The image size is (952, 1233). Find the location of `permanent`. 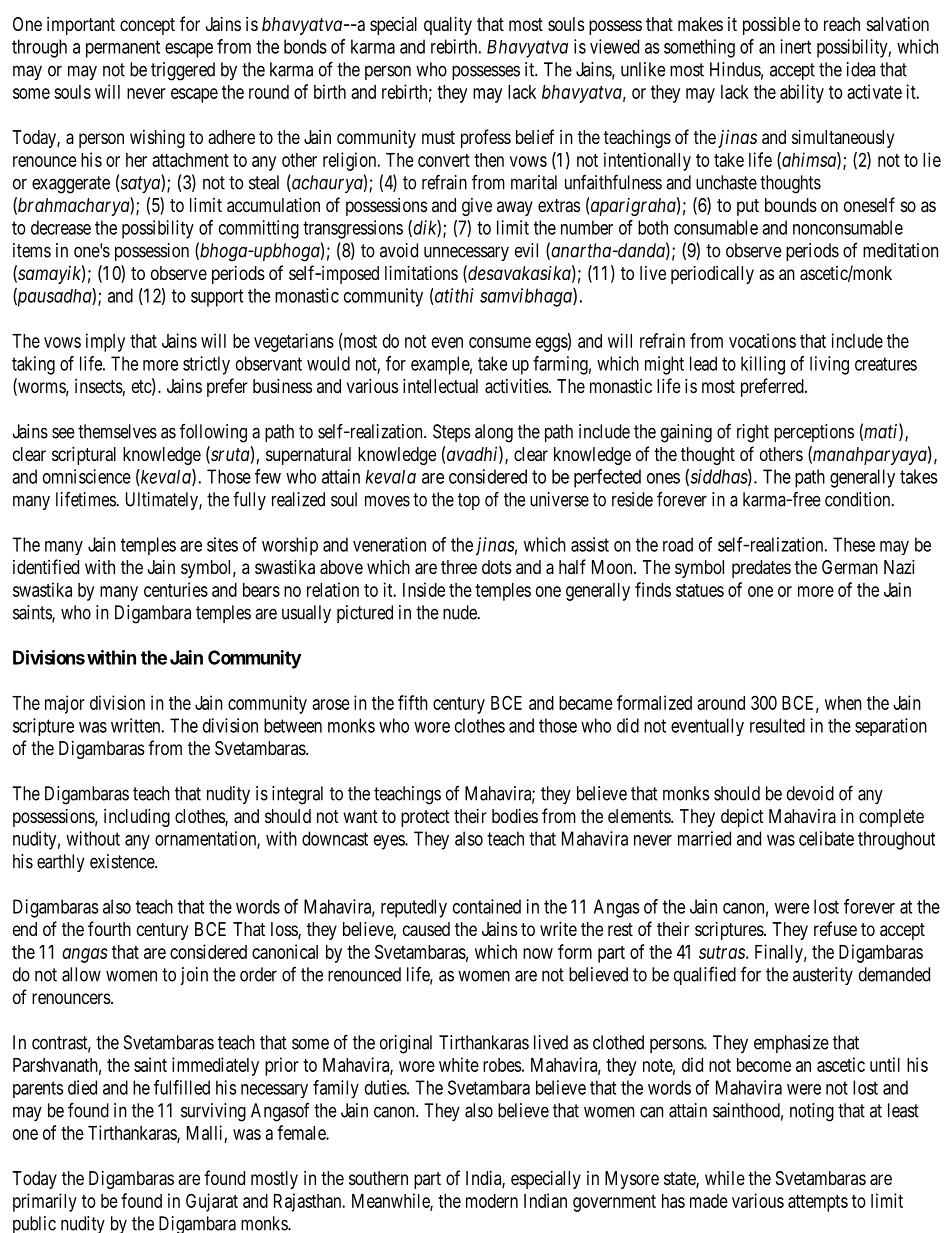

permanent is located at coordinates (123, 49).
